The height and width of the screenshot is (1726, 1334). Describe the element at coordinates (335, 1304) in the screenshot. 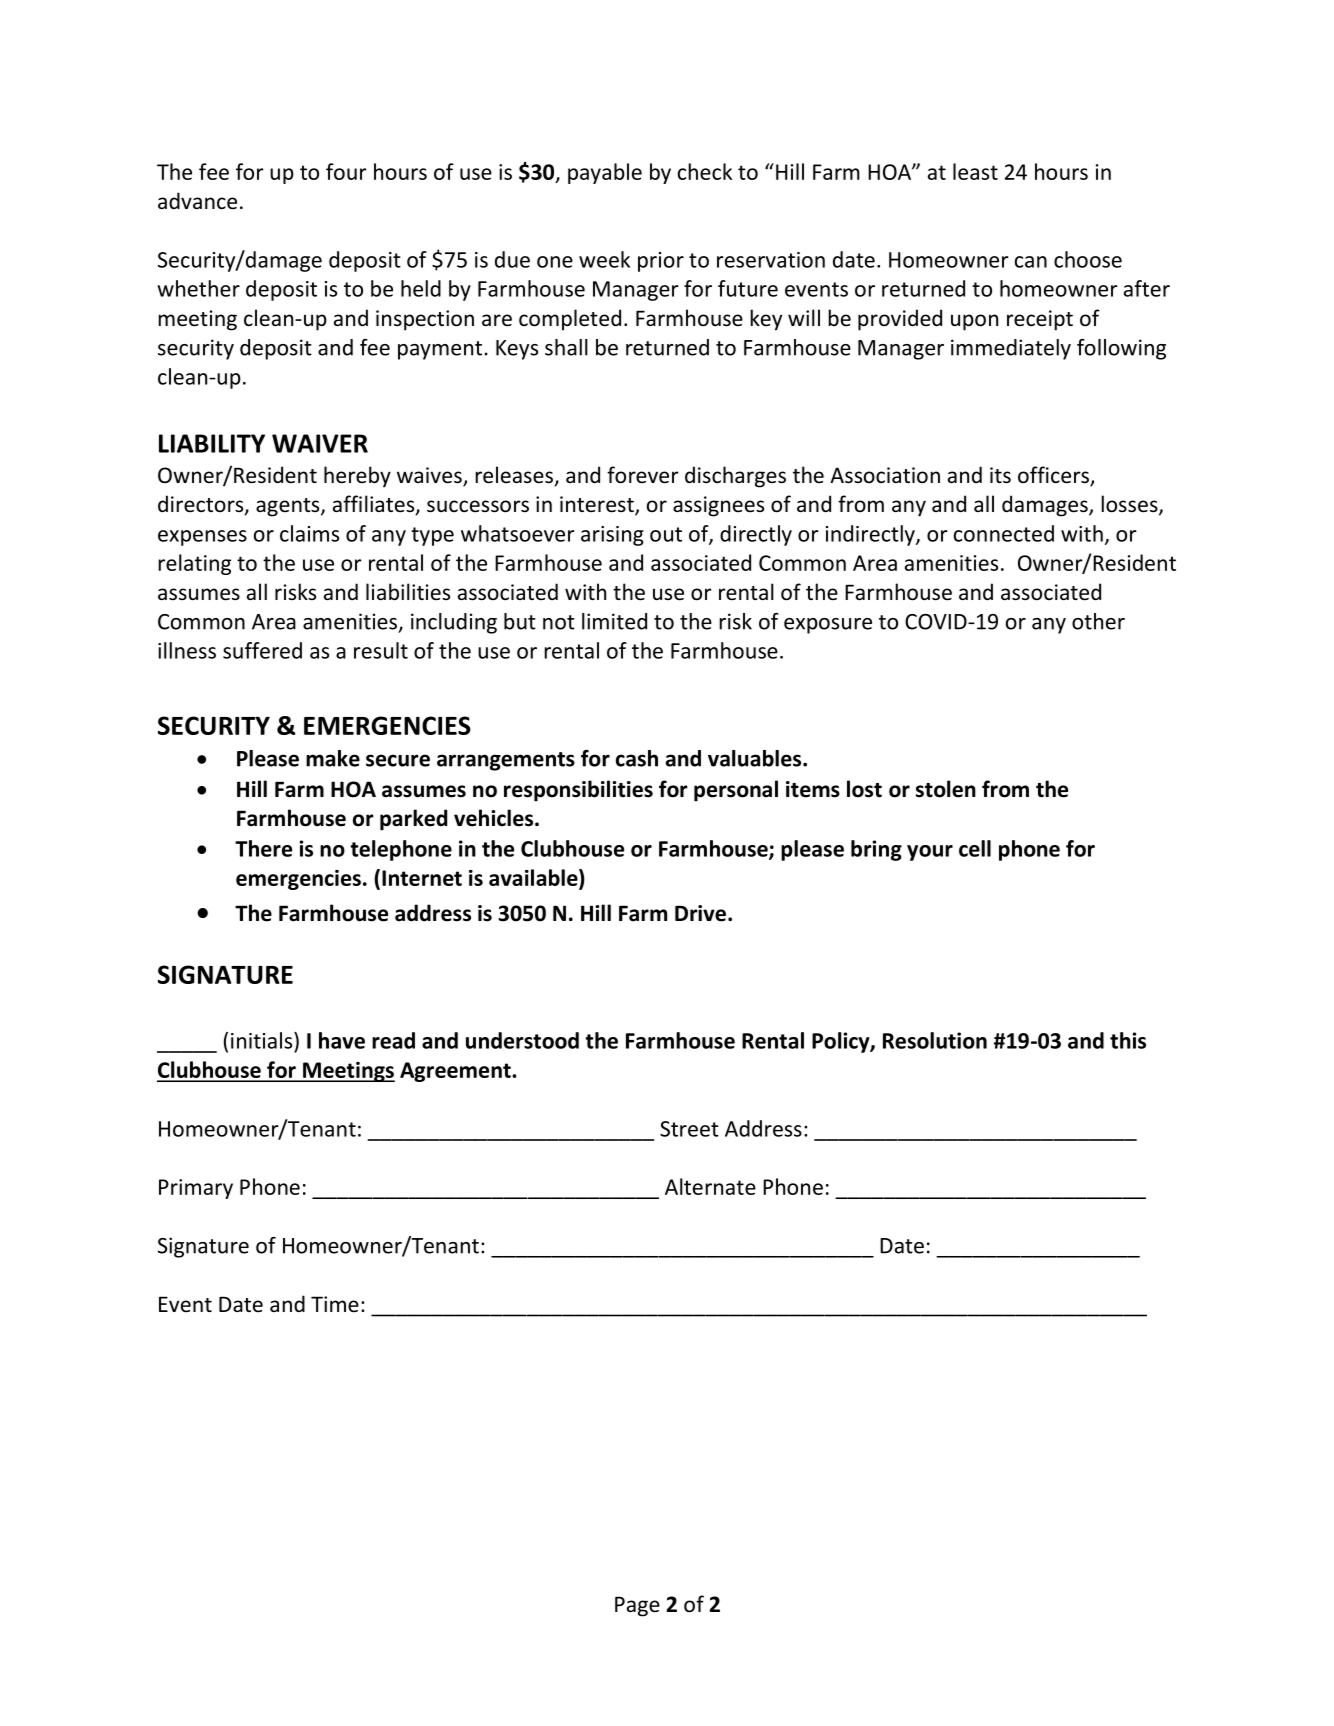

I see `Time` at that location.
